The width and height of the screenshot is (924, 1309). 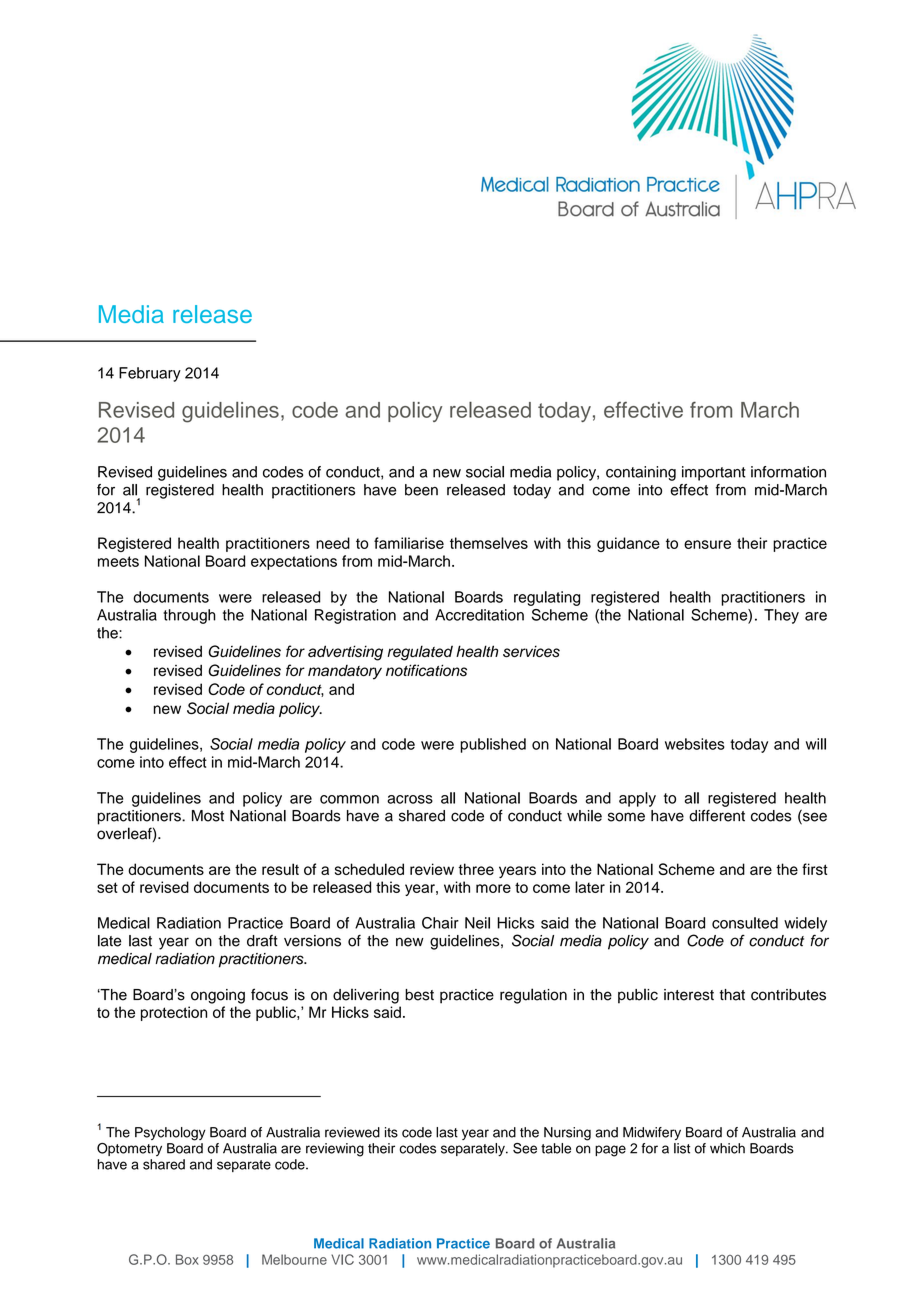 What do you see at coordinates (556, 1148) in the screenshot?
I see `table` at bounding box center [556, 1148].
